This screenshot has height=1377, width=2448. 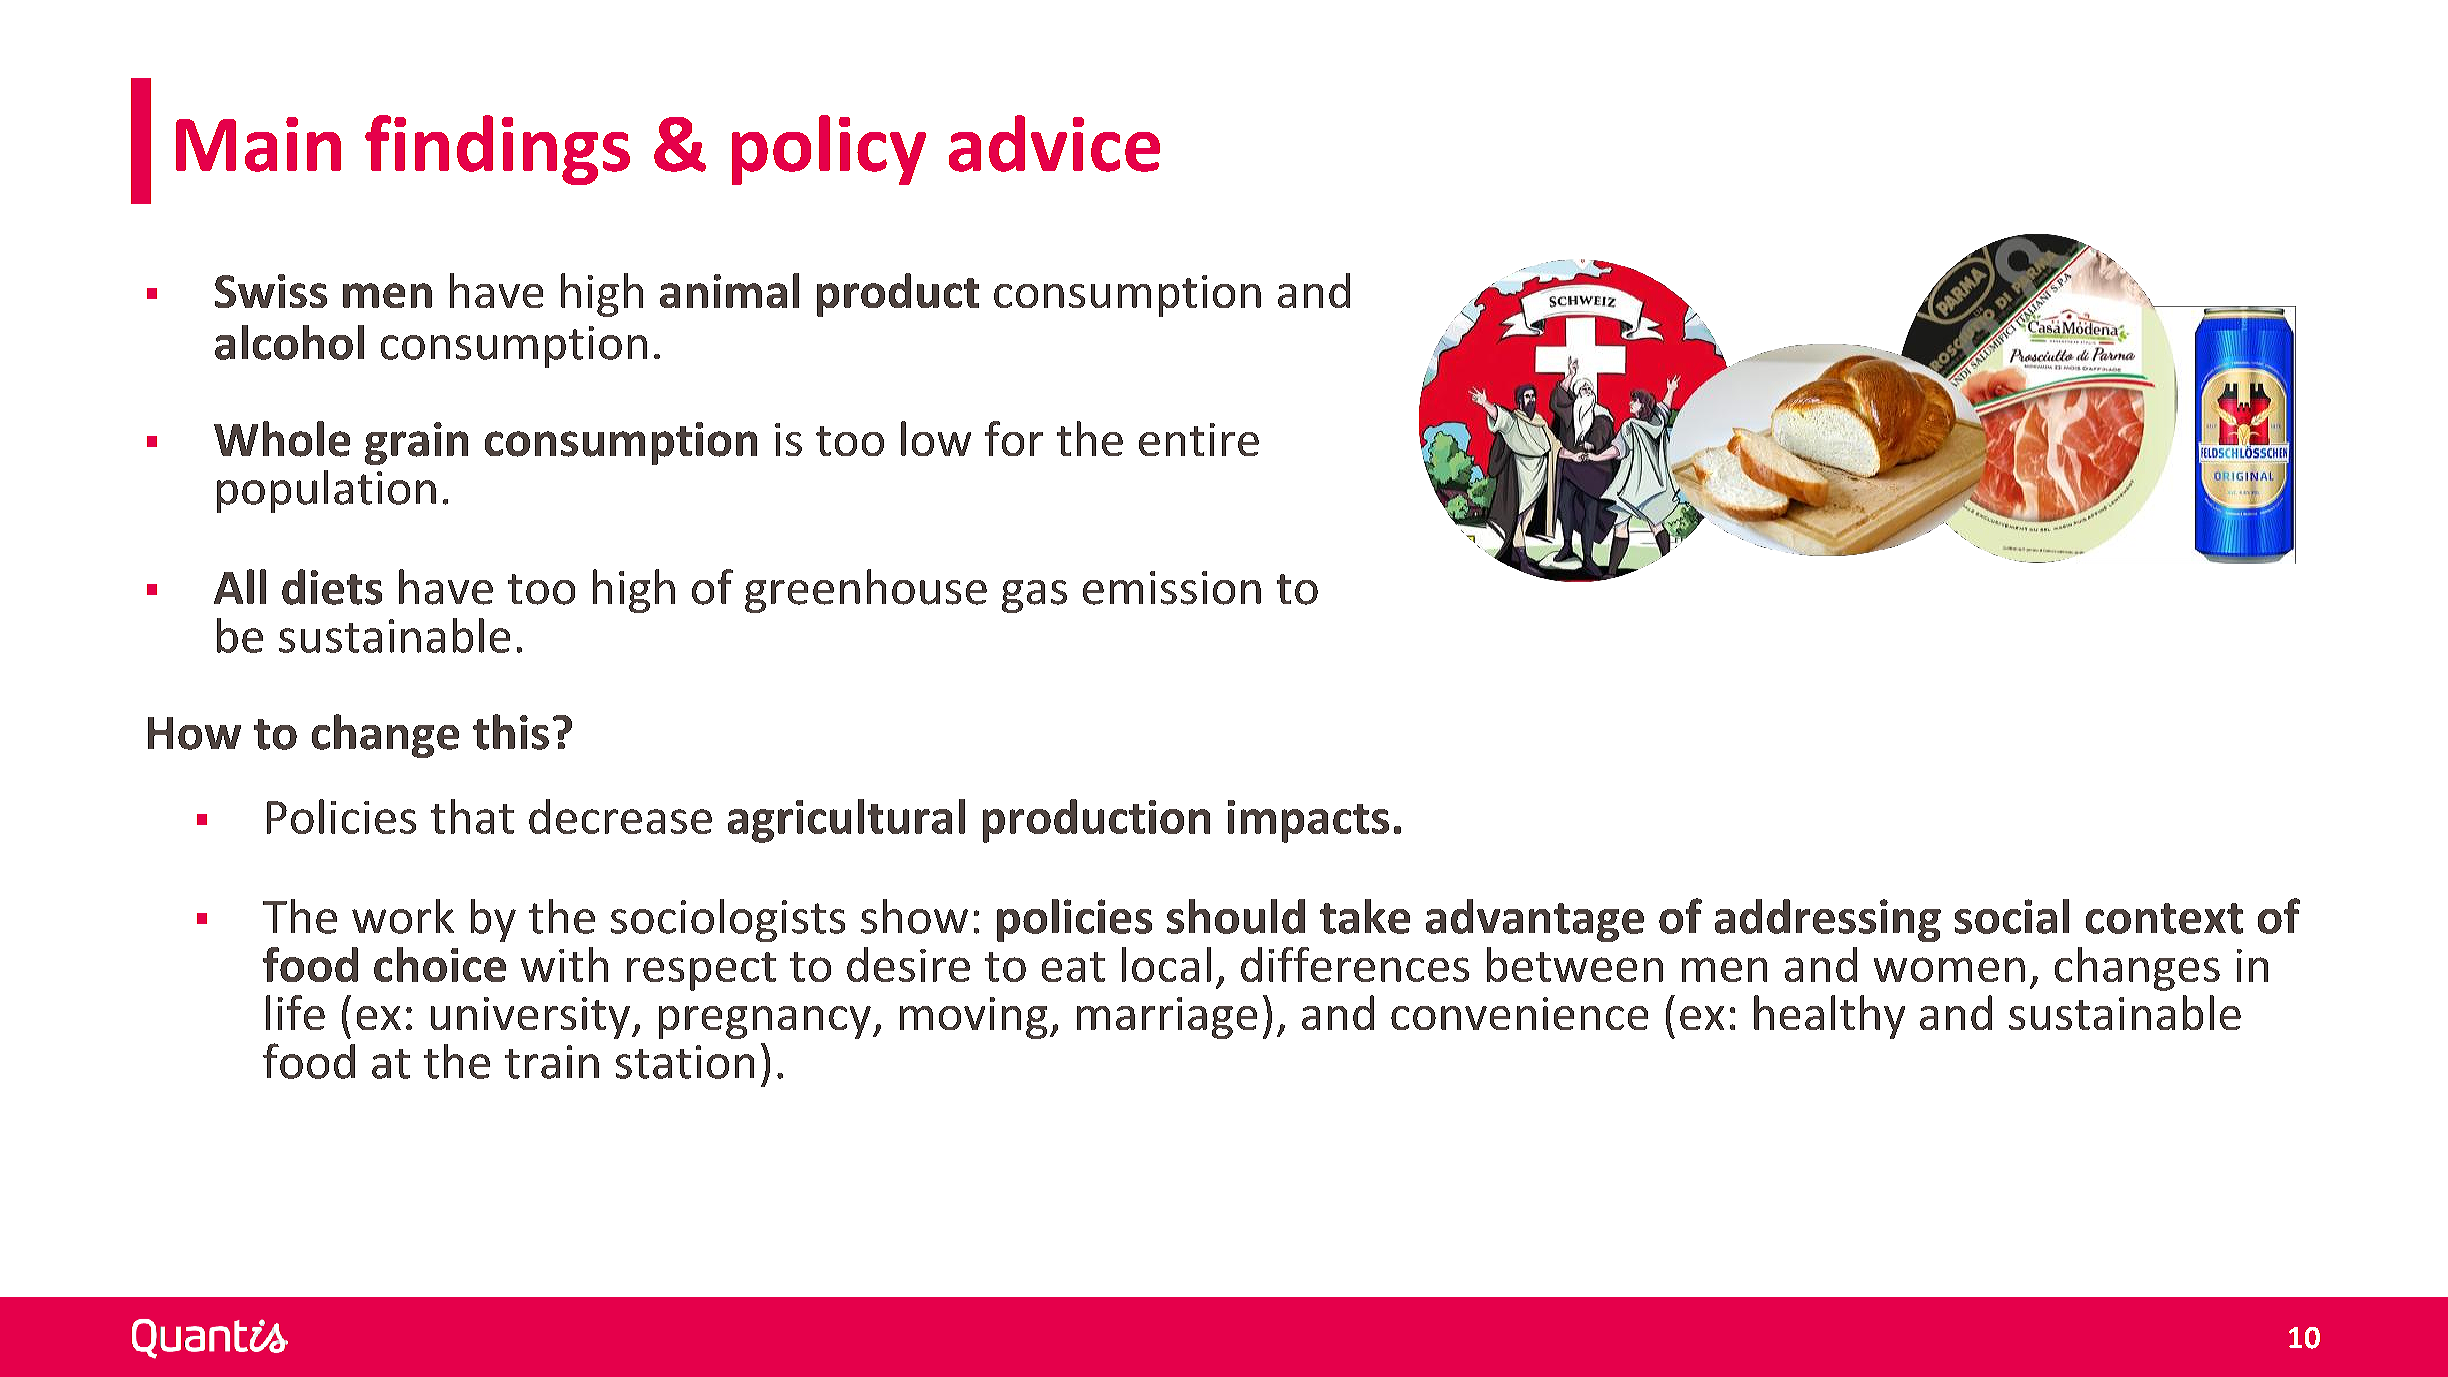 I want to click on university, so click(x=530, y=1018).
